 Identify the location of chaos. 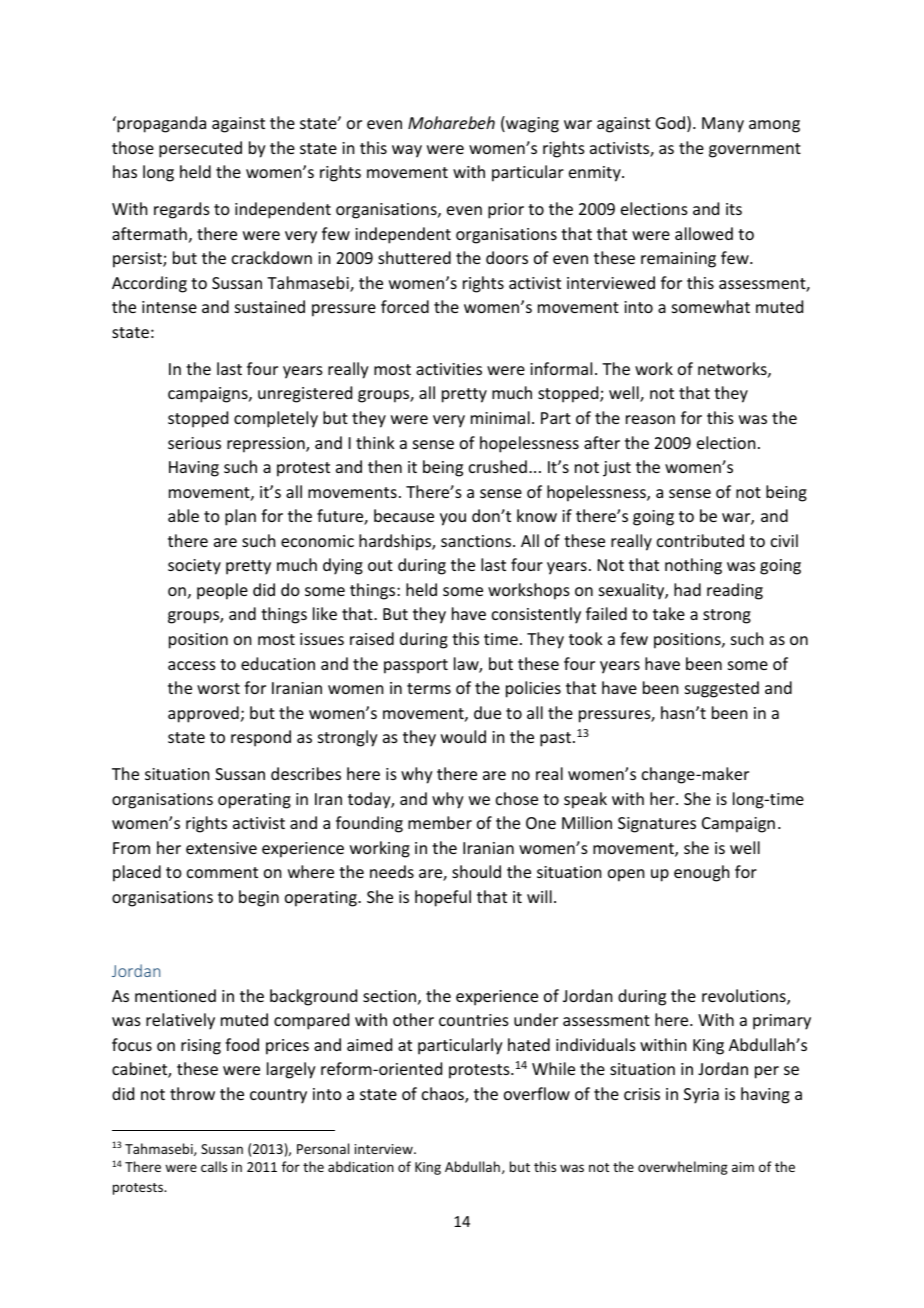
(444, 1095).
